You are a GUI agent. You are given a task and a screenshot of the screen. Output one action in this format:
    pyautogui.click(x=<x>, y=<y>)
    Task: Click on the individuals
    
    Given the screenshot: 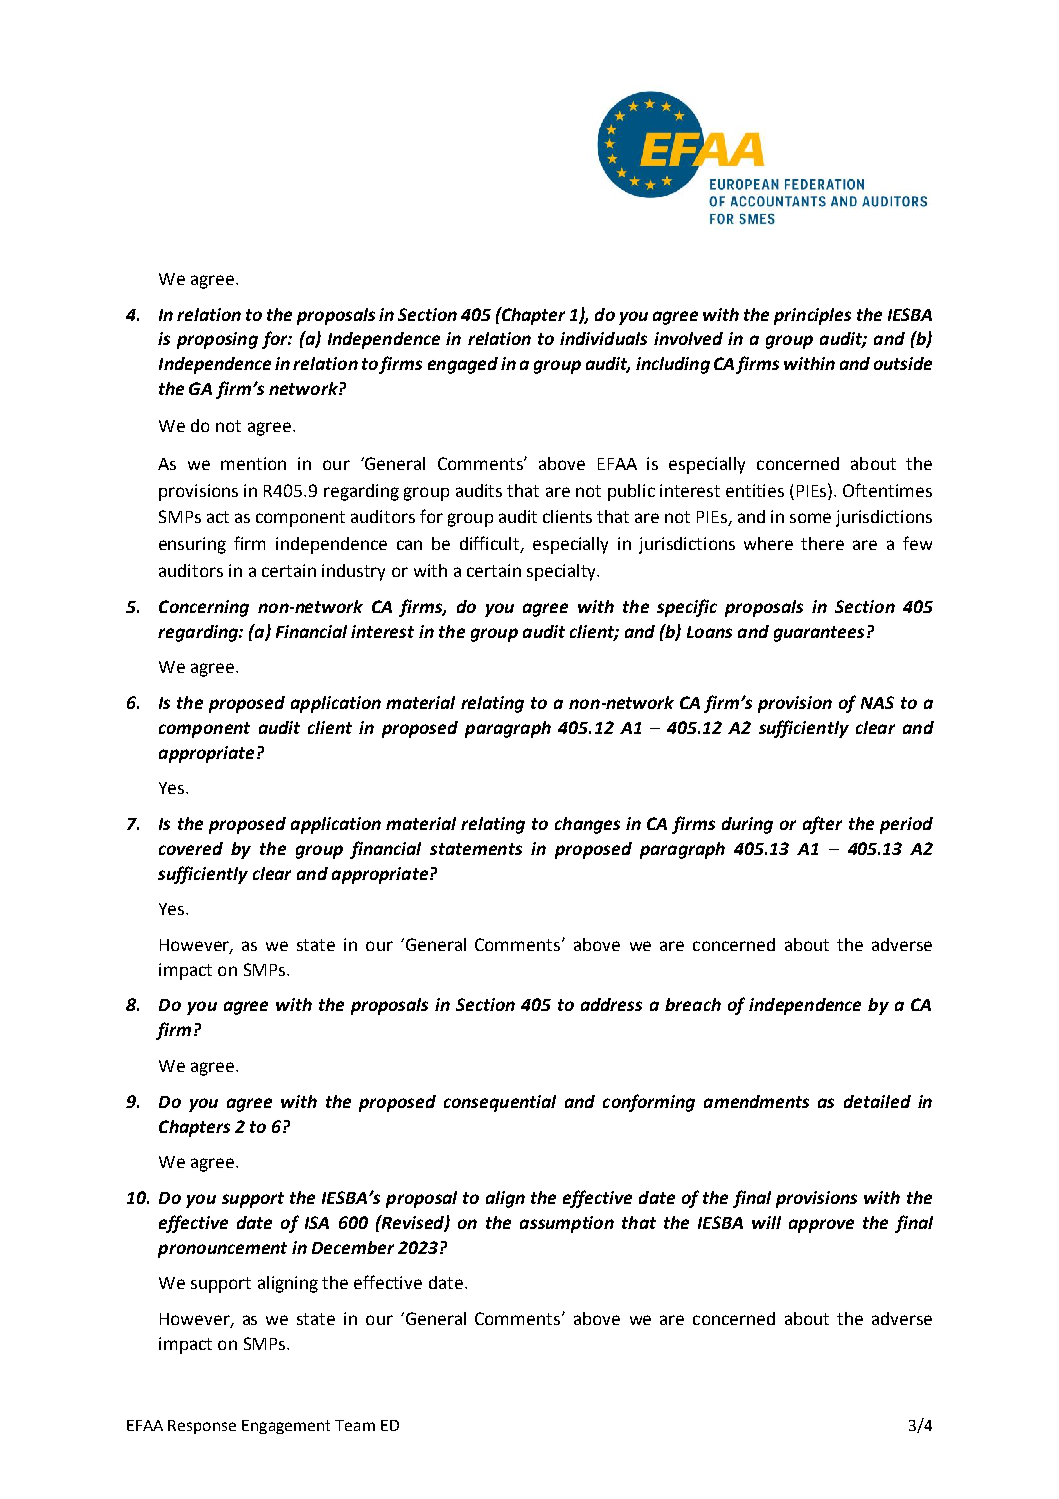 What is the action you would take?
    pyautogui.click(x=603, y=338)
